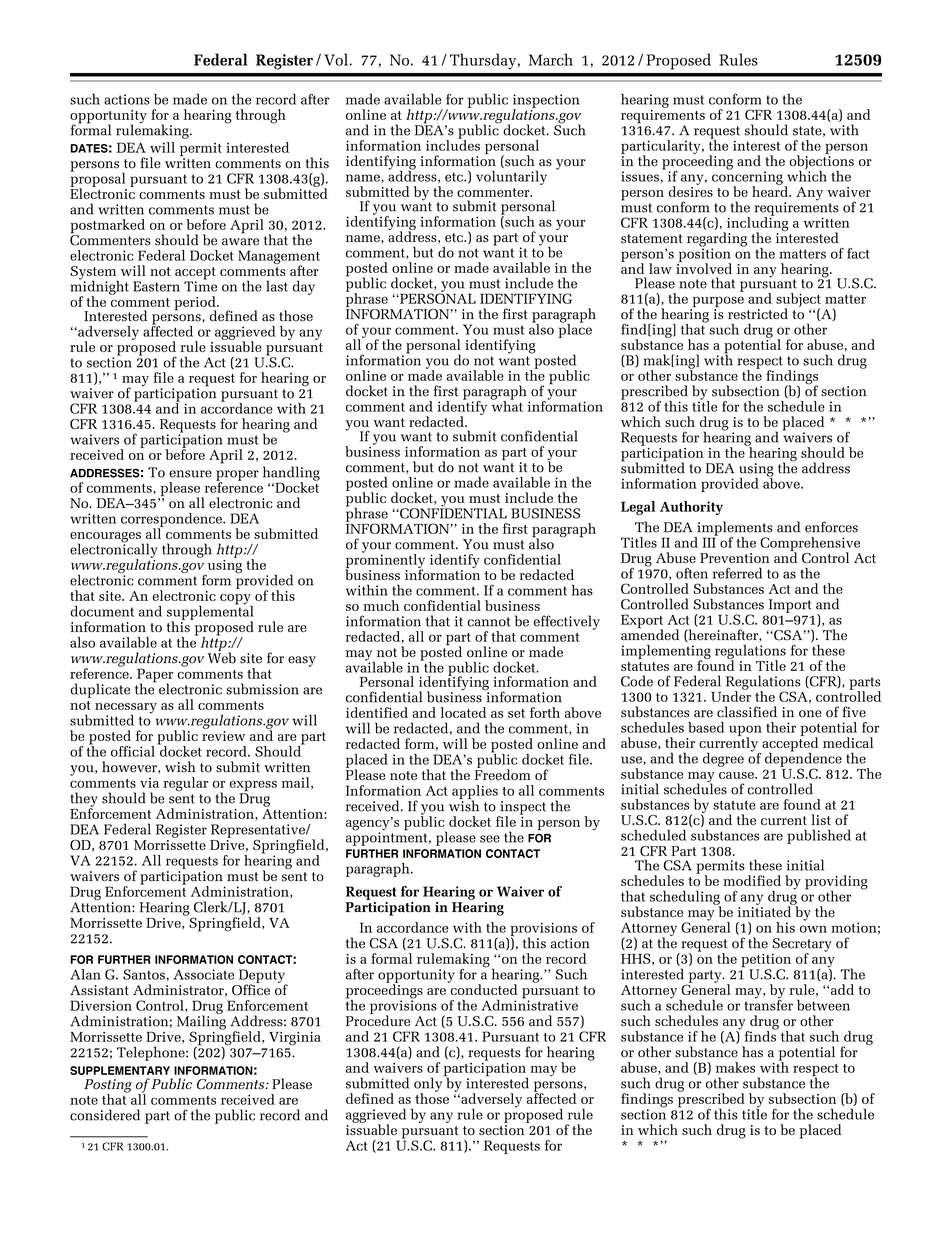  Describe the element at coordinates (735, 1067) in the screenshot. I see `makes` at that location.
